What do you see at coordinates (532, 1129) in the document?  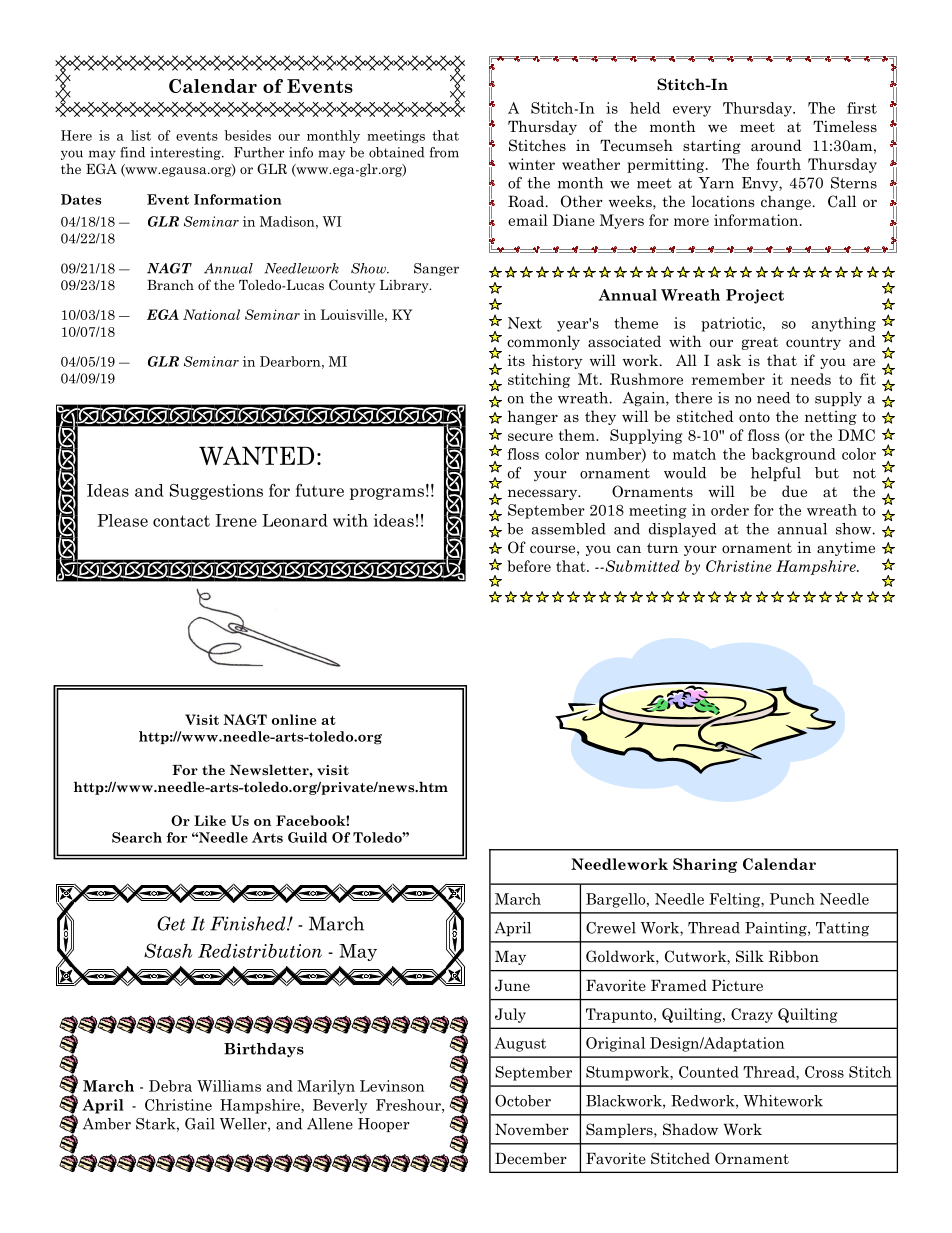 I see `November` at bounding box center [532, 1129].
